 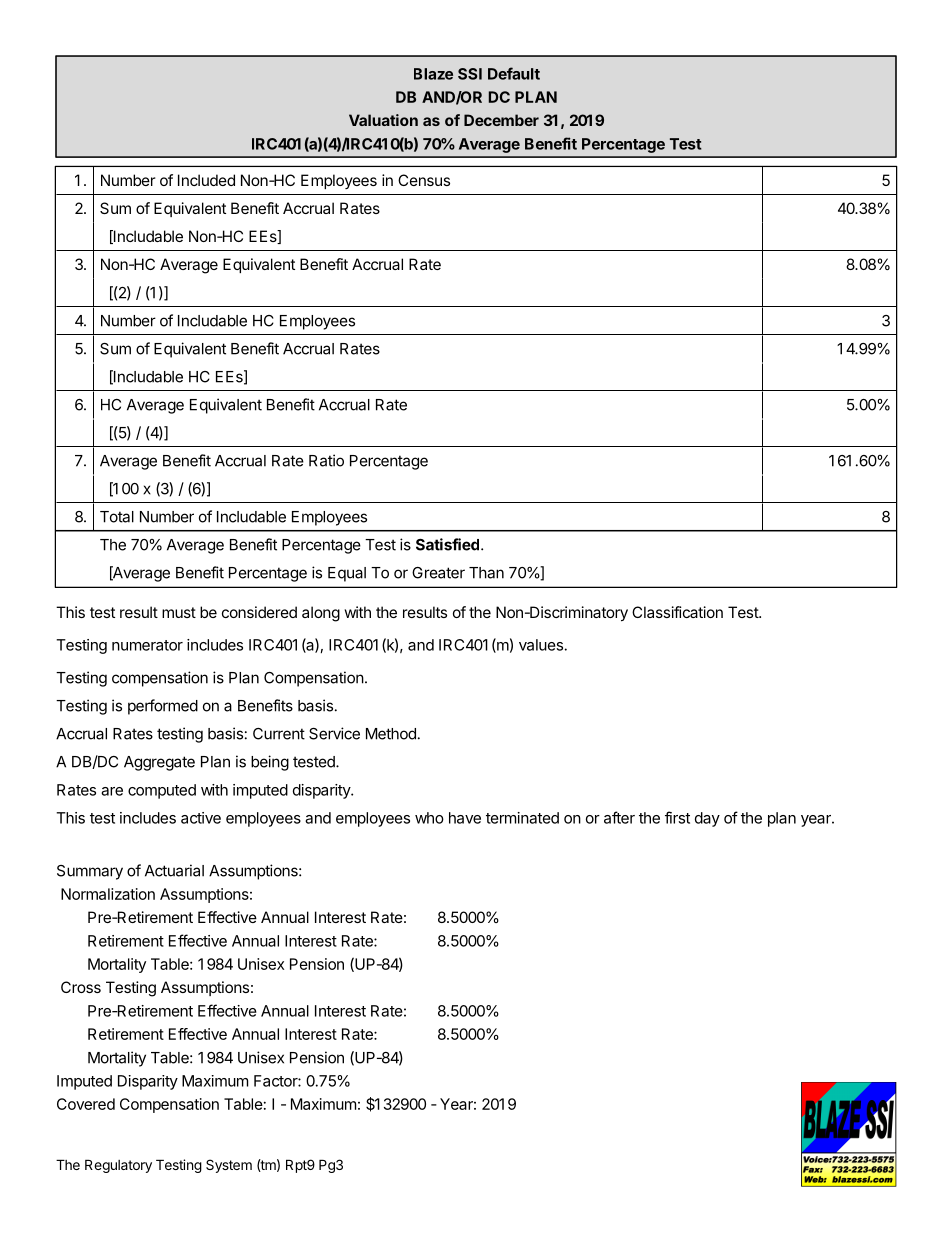 I want to click on computed, so click(x=162, y=791).
